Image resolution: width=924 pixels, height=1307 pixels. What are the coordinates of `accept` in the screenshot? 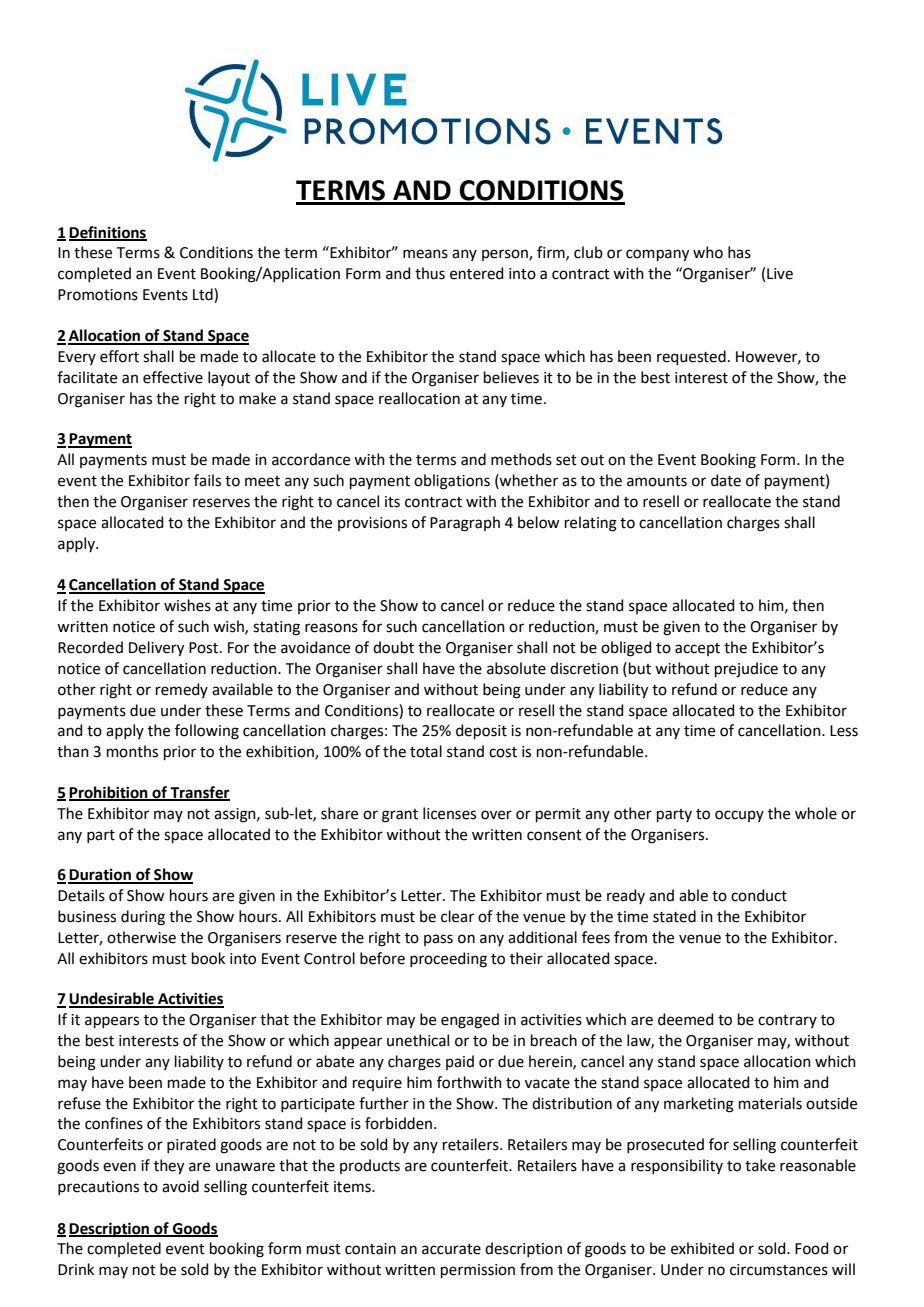 It's located at (697, 649).
